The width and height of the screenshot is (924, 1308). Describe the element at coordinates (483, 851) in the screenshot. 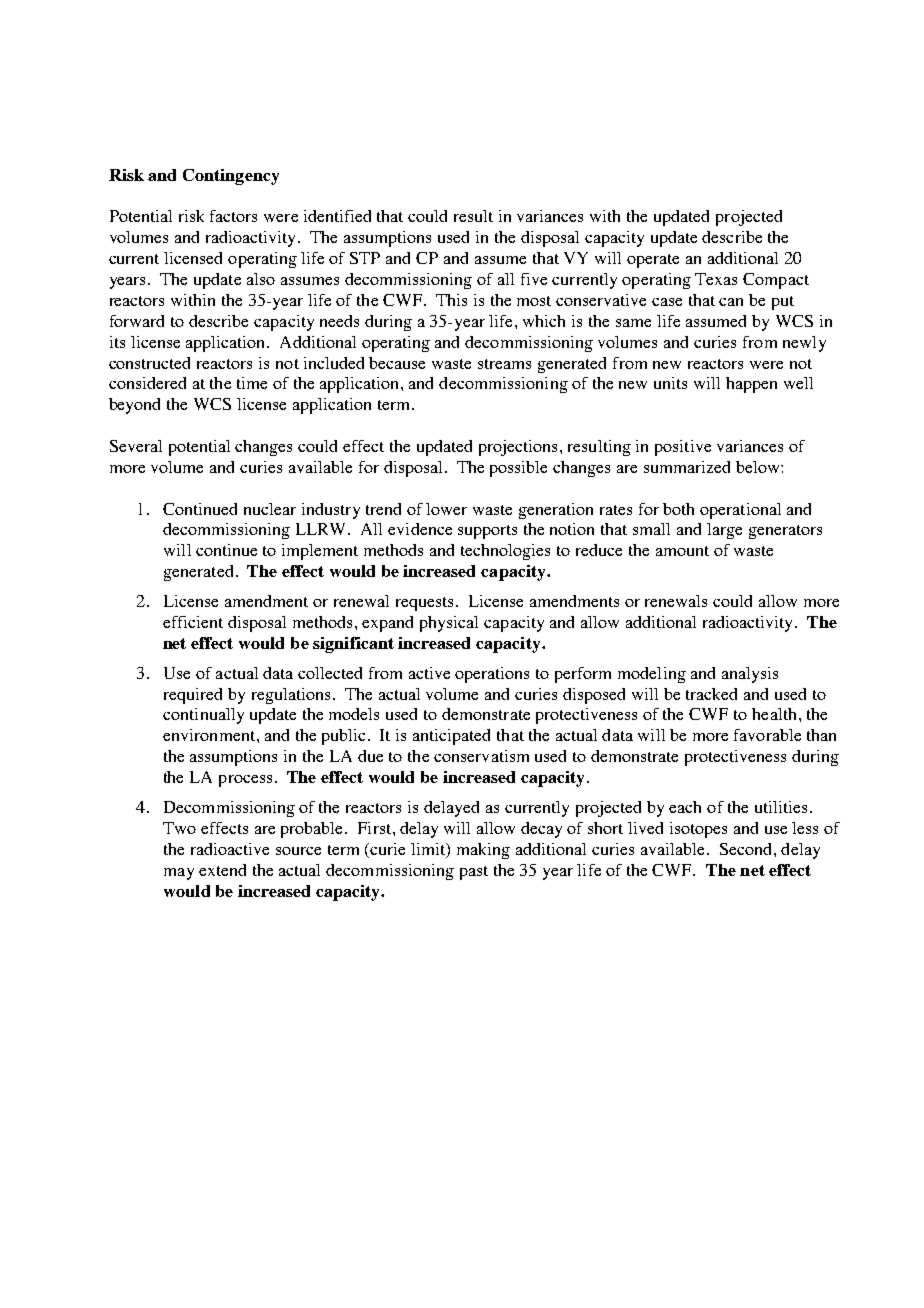

I see `making` at that location.
